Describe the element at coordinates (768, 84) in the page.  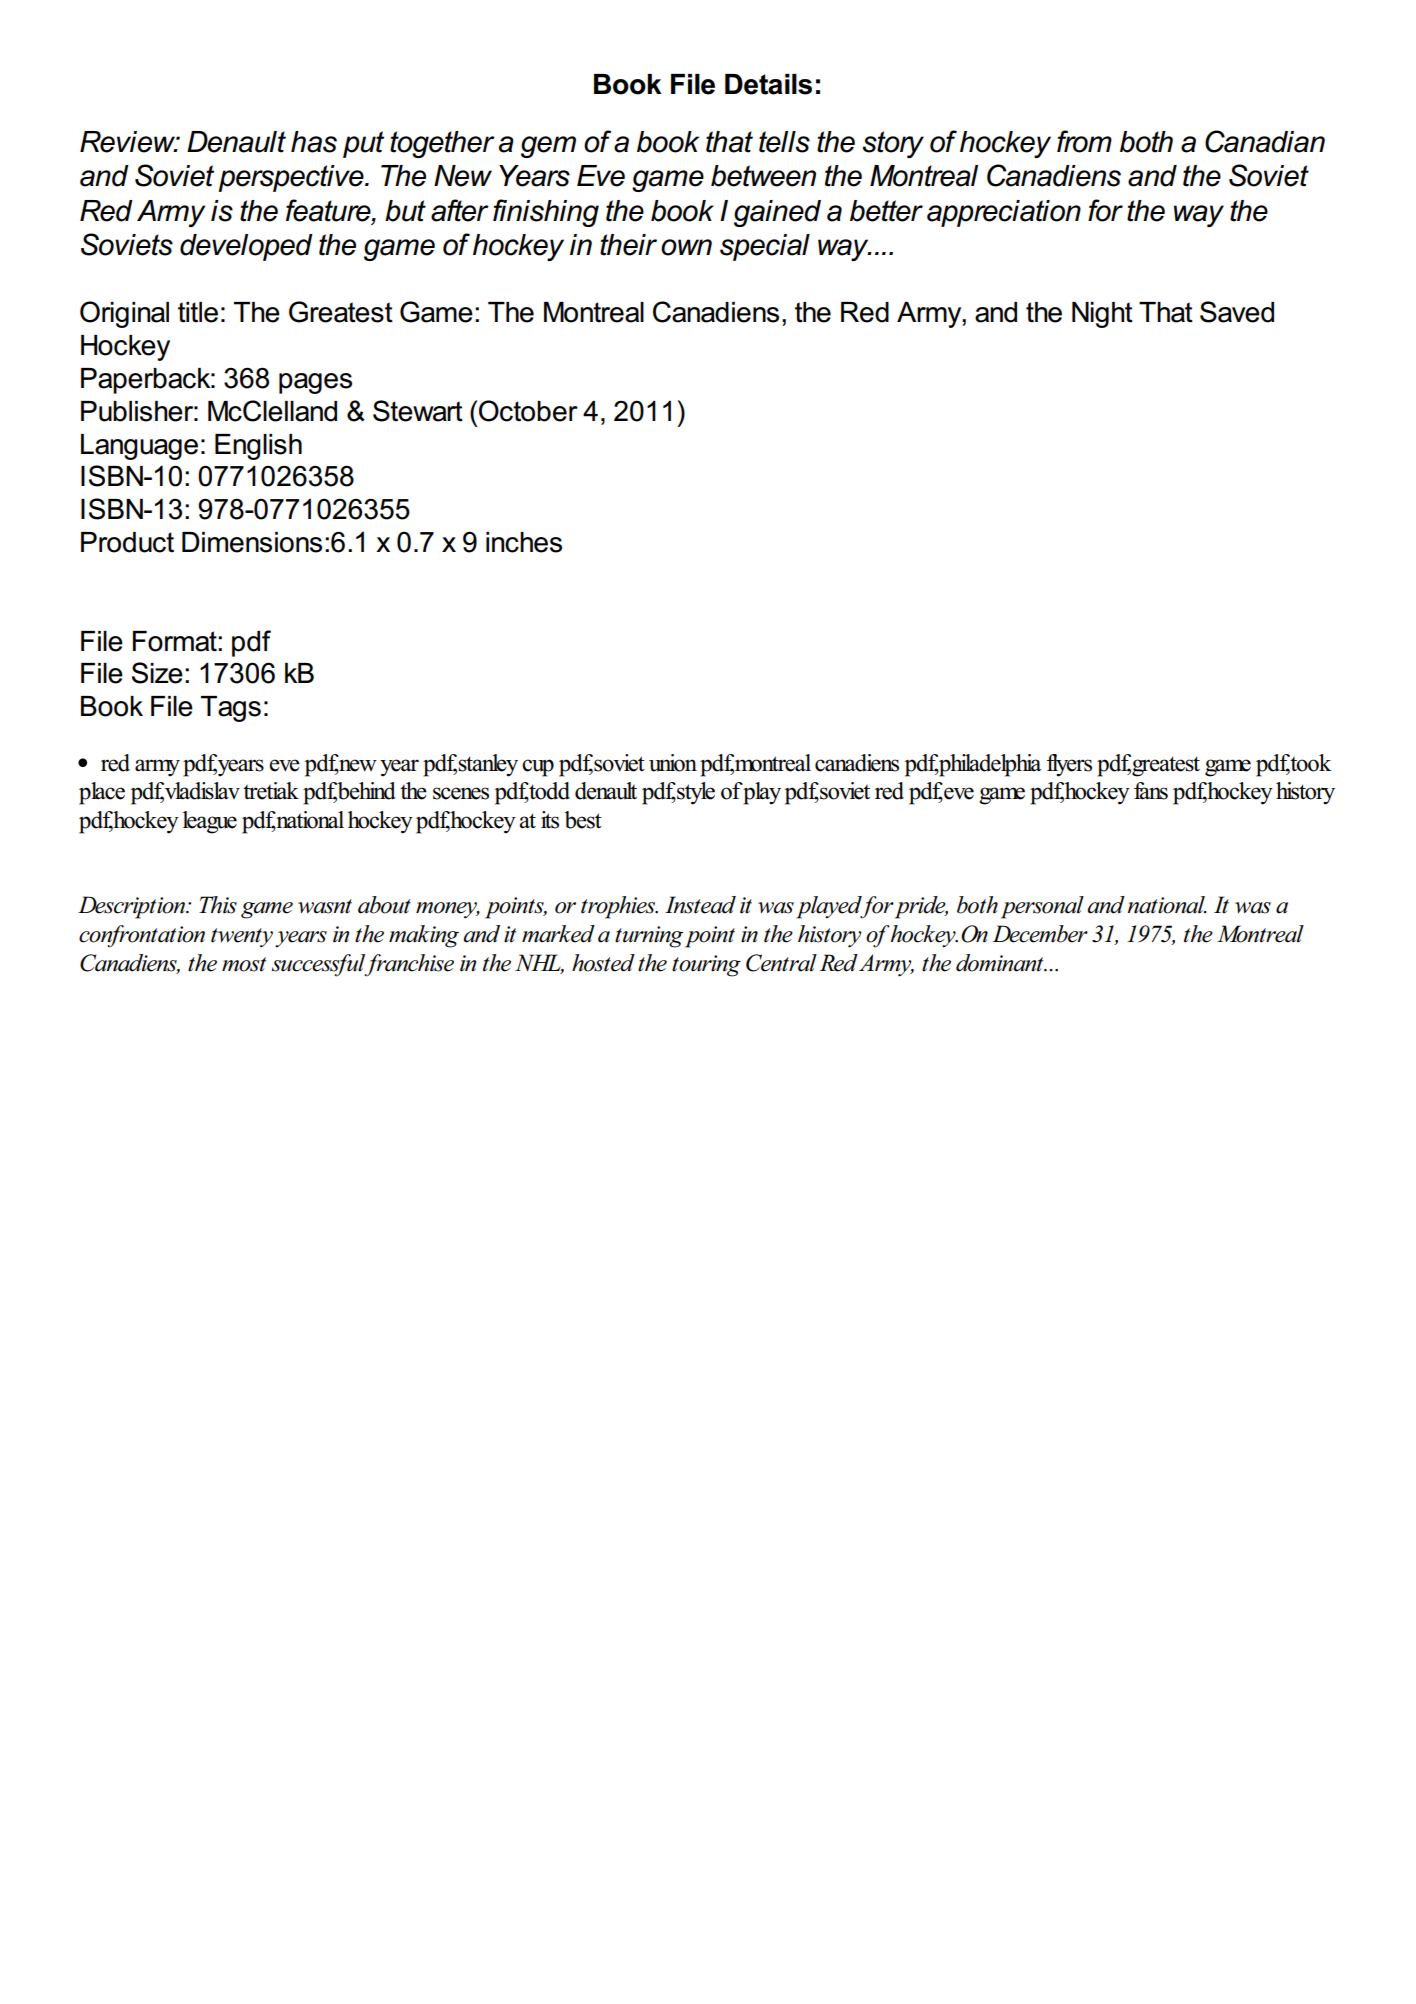
I see `Details` at that location.
